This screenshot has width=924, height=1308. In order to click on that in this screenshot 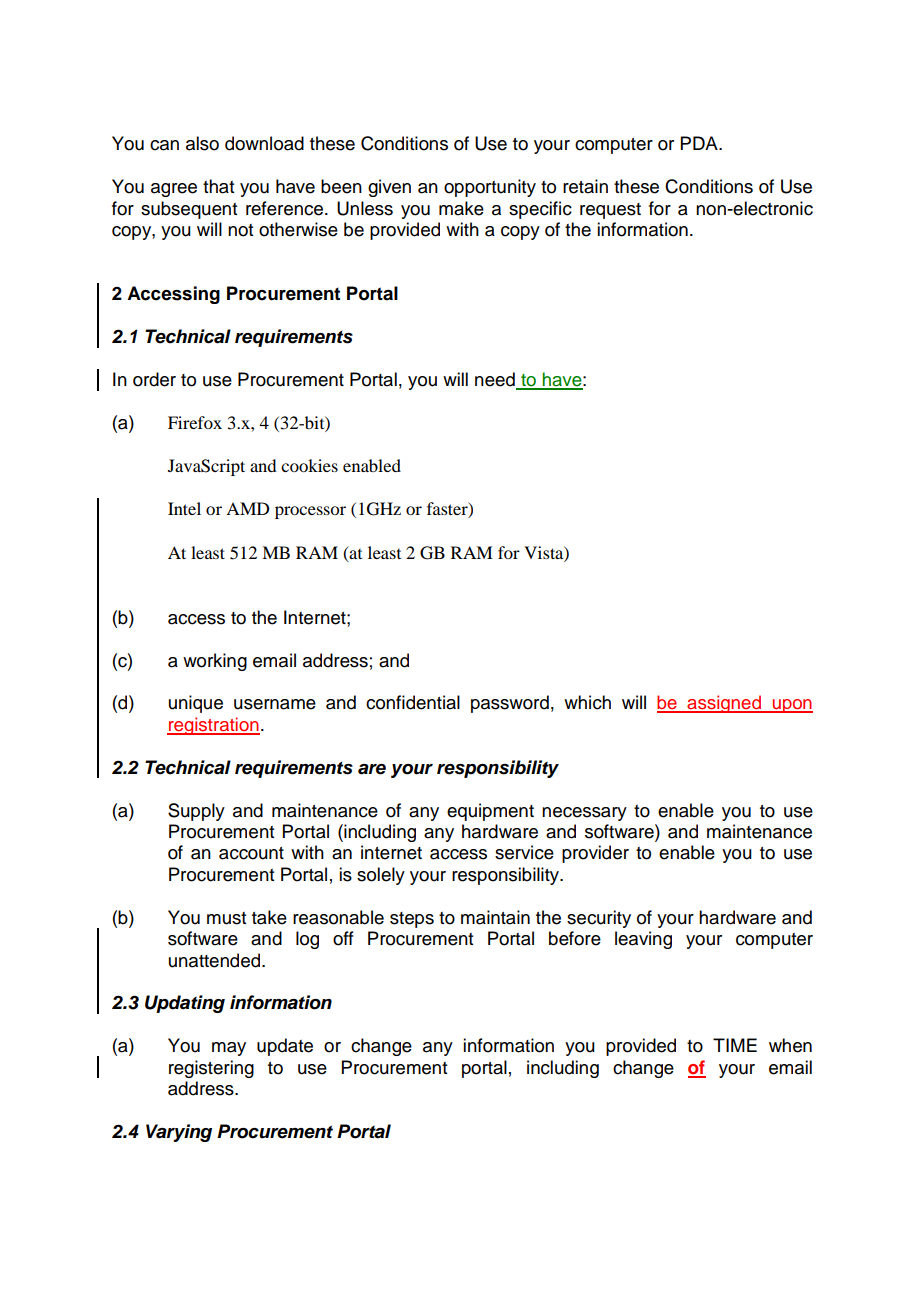, I will do `click(218, 186)`.
